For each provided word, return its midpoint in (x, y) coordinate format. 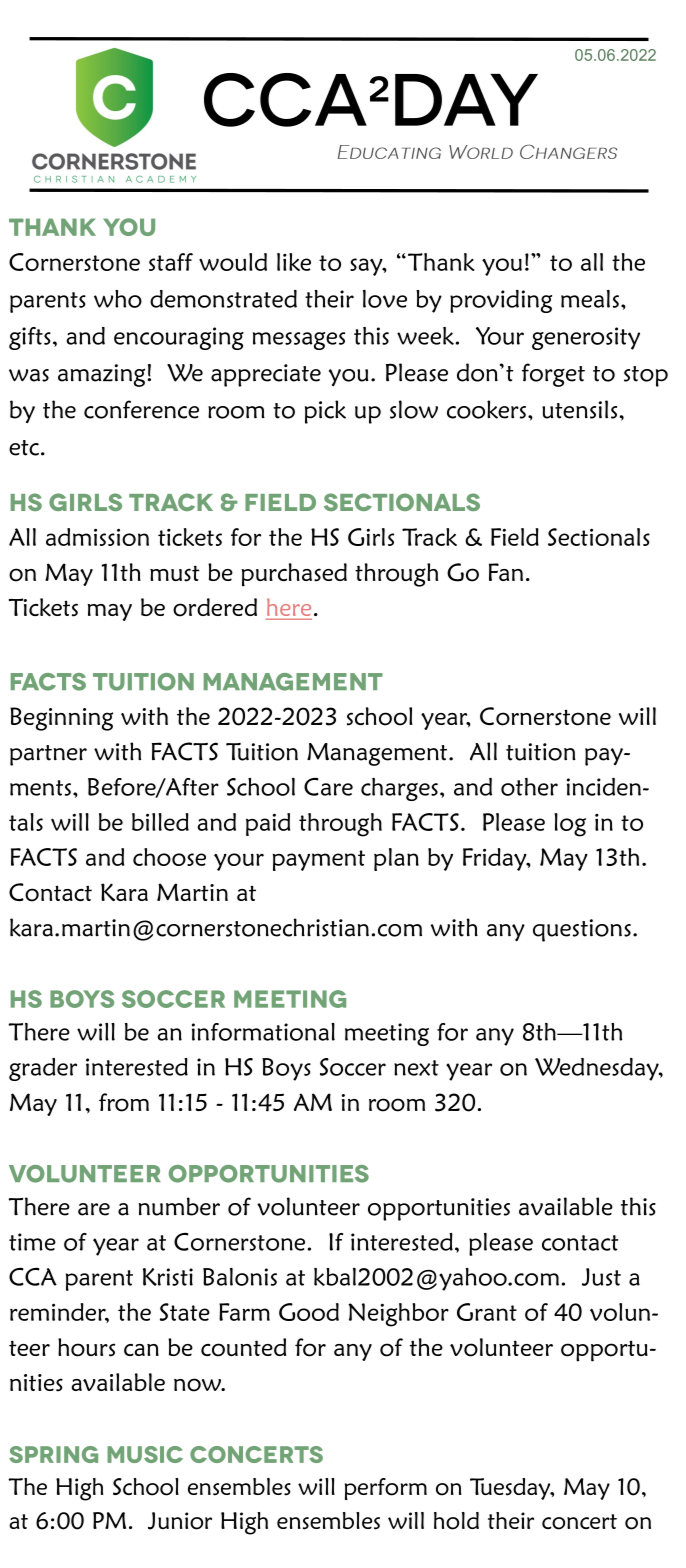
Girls (371, 537)
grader (43, 1069)
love (385, 299)
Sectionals (599, 537)
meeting (387, 1034)
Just (601, 1277)
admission (97, 537)
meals (590, 299)
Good (309, 1312)
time (32, 1242)
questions (582, 930)
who (118, 299)
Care (328, 786)
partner (48, 755)
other (529, 787)
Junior (180, 1521)
